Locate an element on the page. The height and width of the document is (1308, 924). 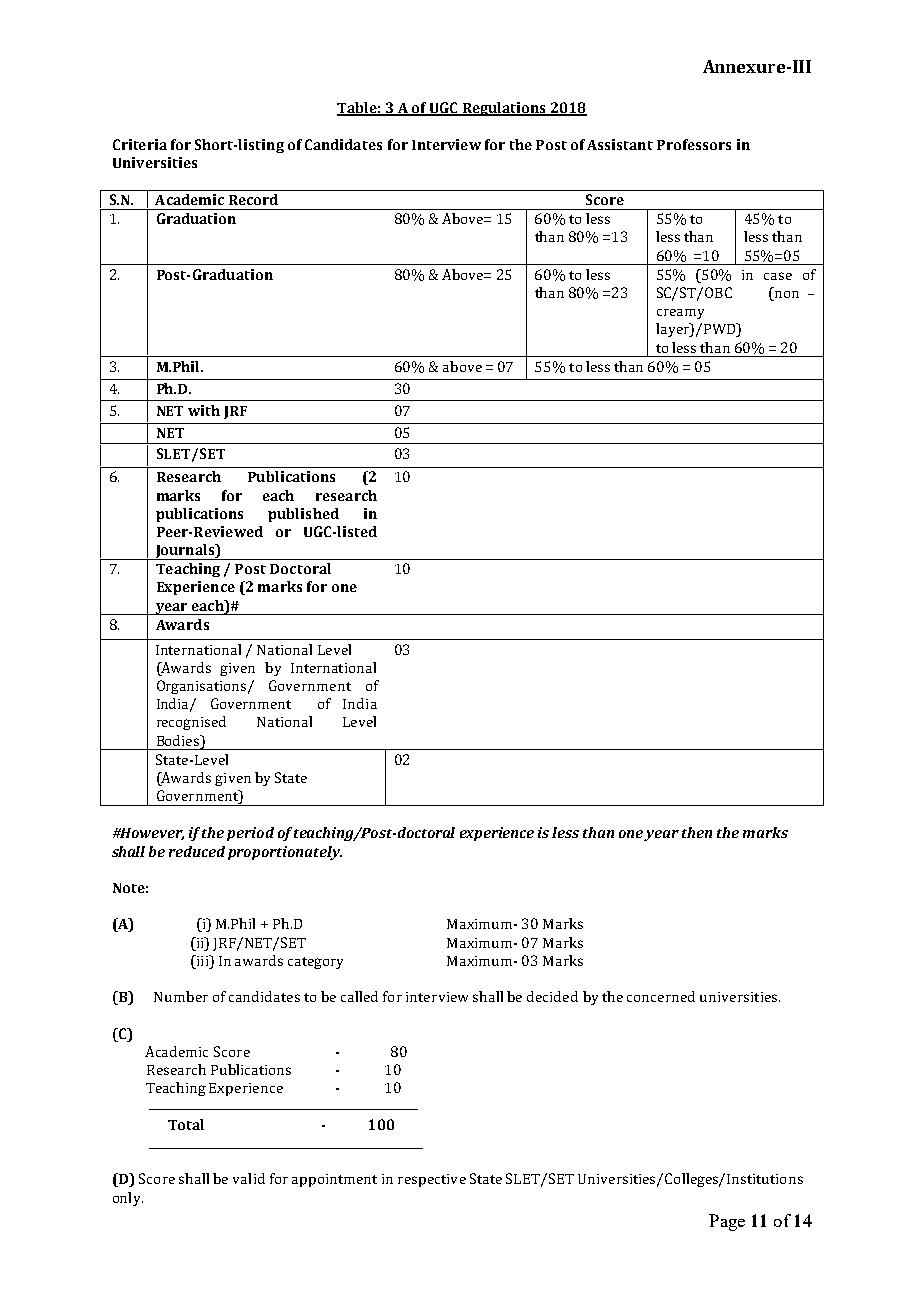
proportionately is located at coordinates (285, 853).
